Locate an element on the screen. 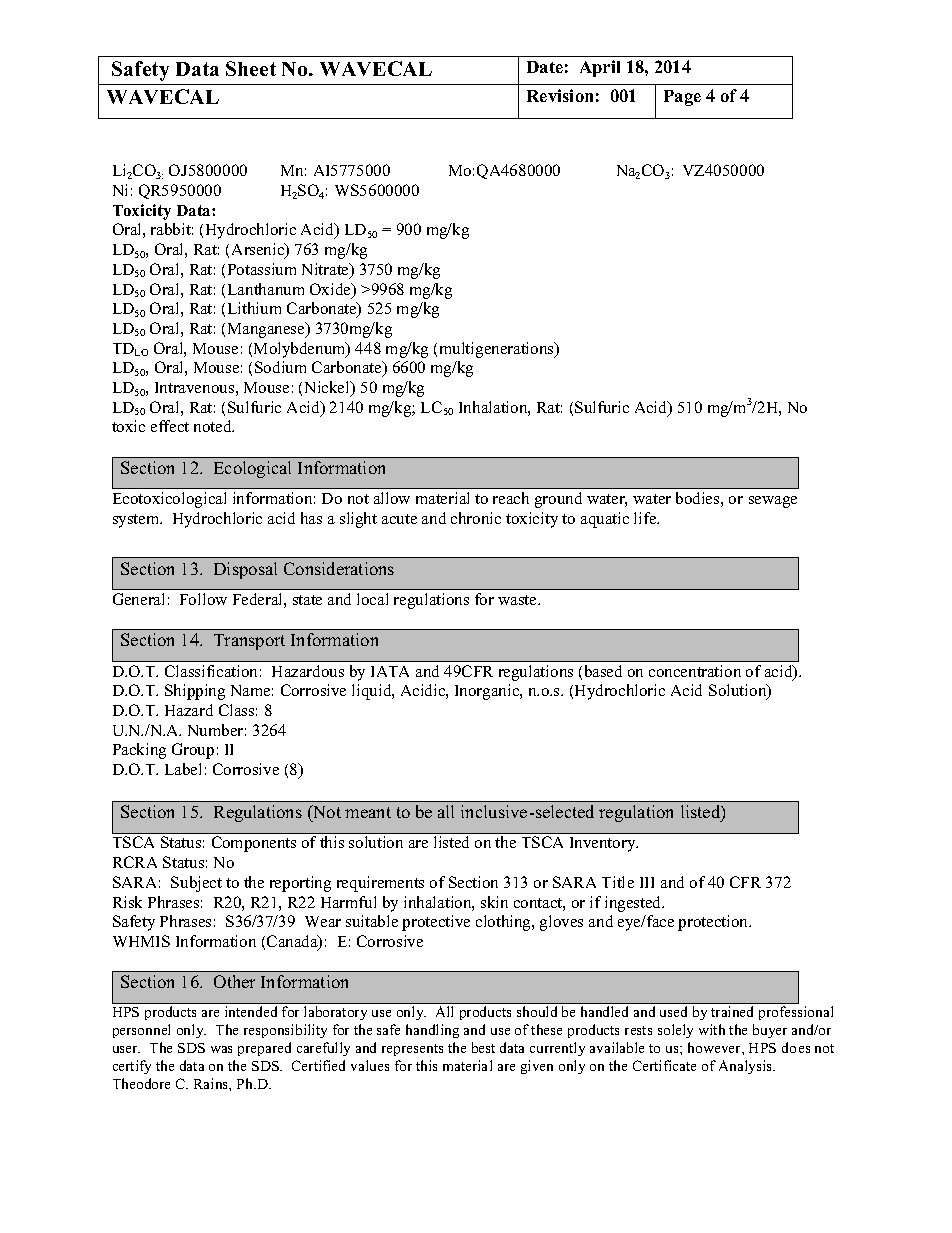 This screenshot has width=952, height=1233. waste is located at coordinates (518, 600).
